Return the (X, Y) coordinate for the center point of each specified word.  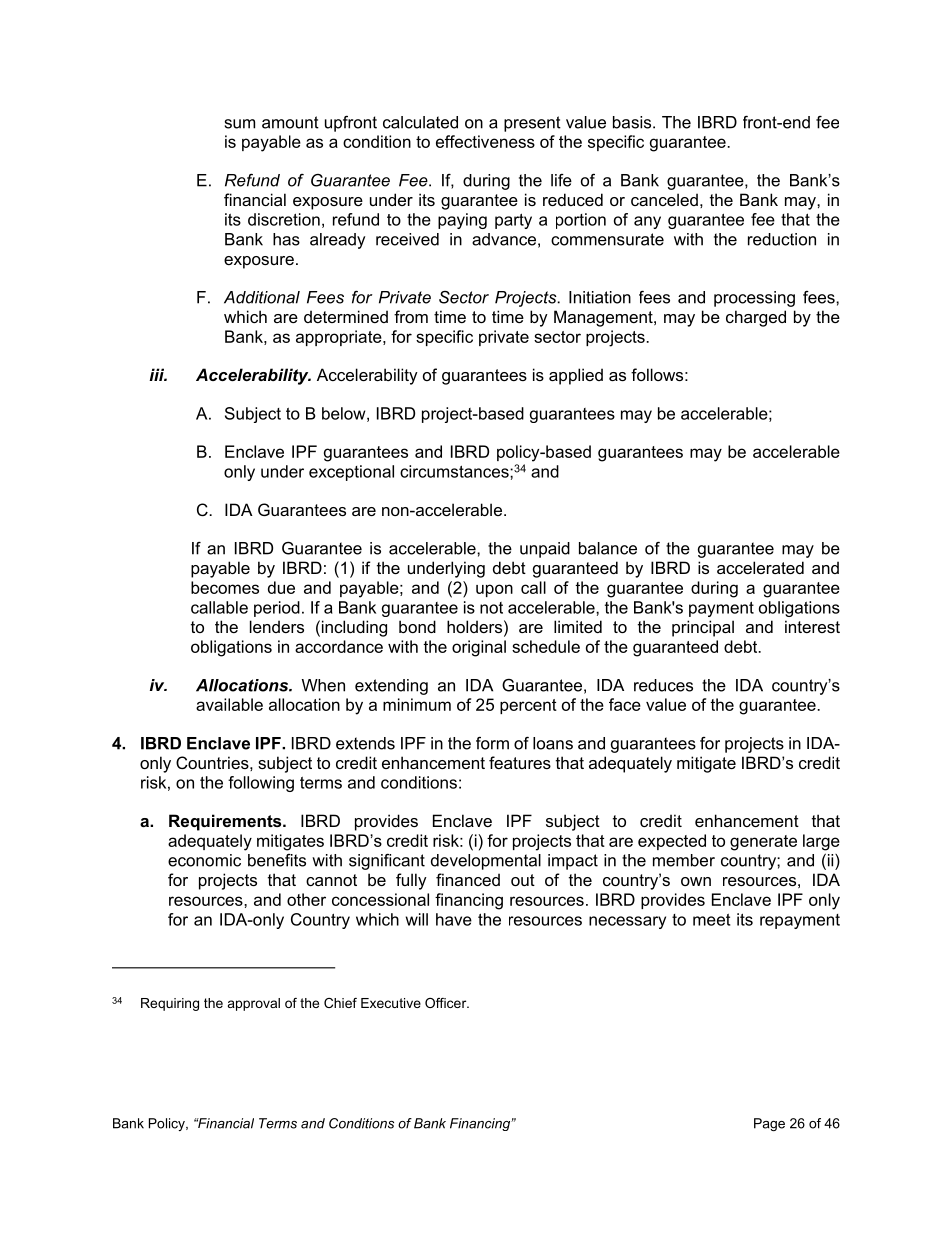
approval (254, 1004)
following (261, 784)
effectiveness (485, 141)
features (520, 762)
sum (240, 124)
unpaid (545, 550)
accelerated (760, 567)
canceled (664, 199)
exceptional (351, 473)
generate (763, 843)
